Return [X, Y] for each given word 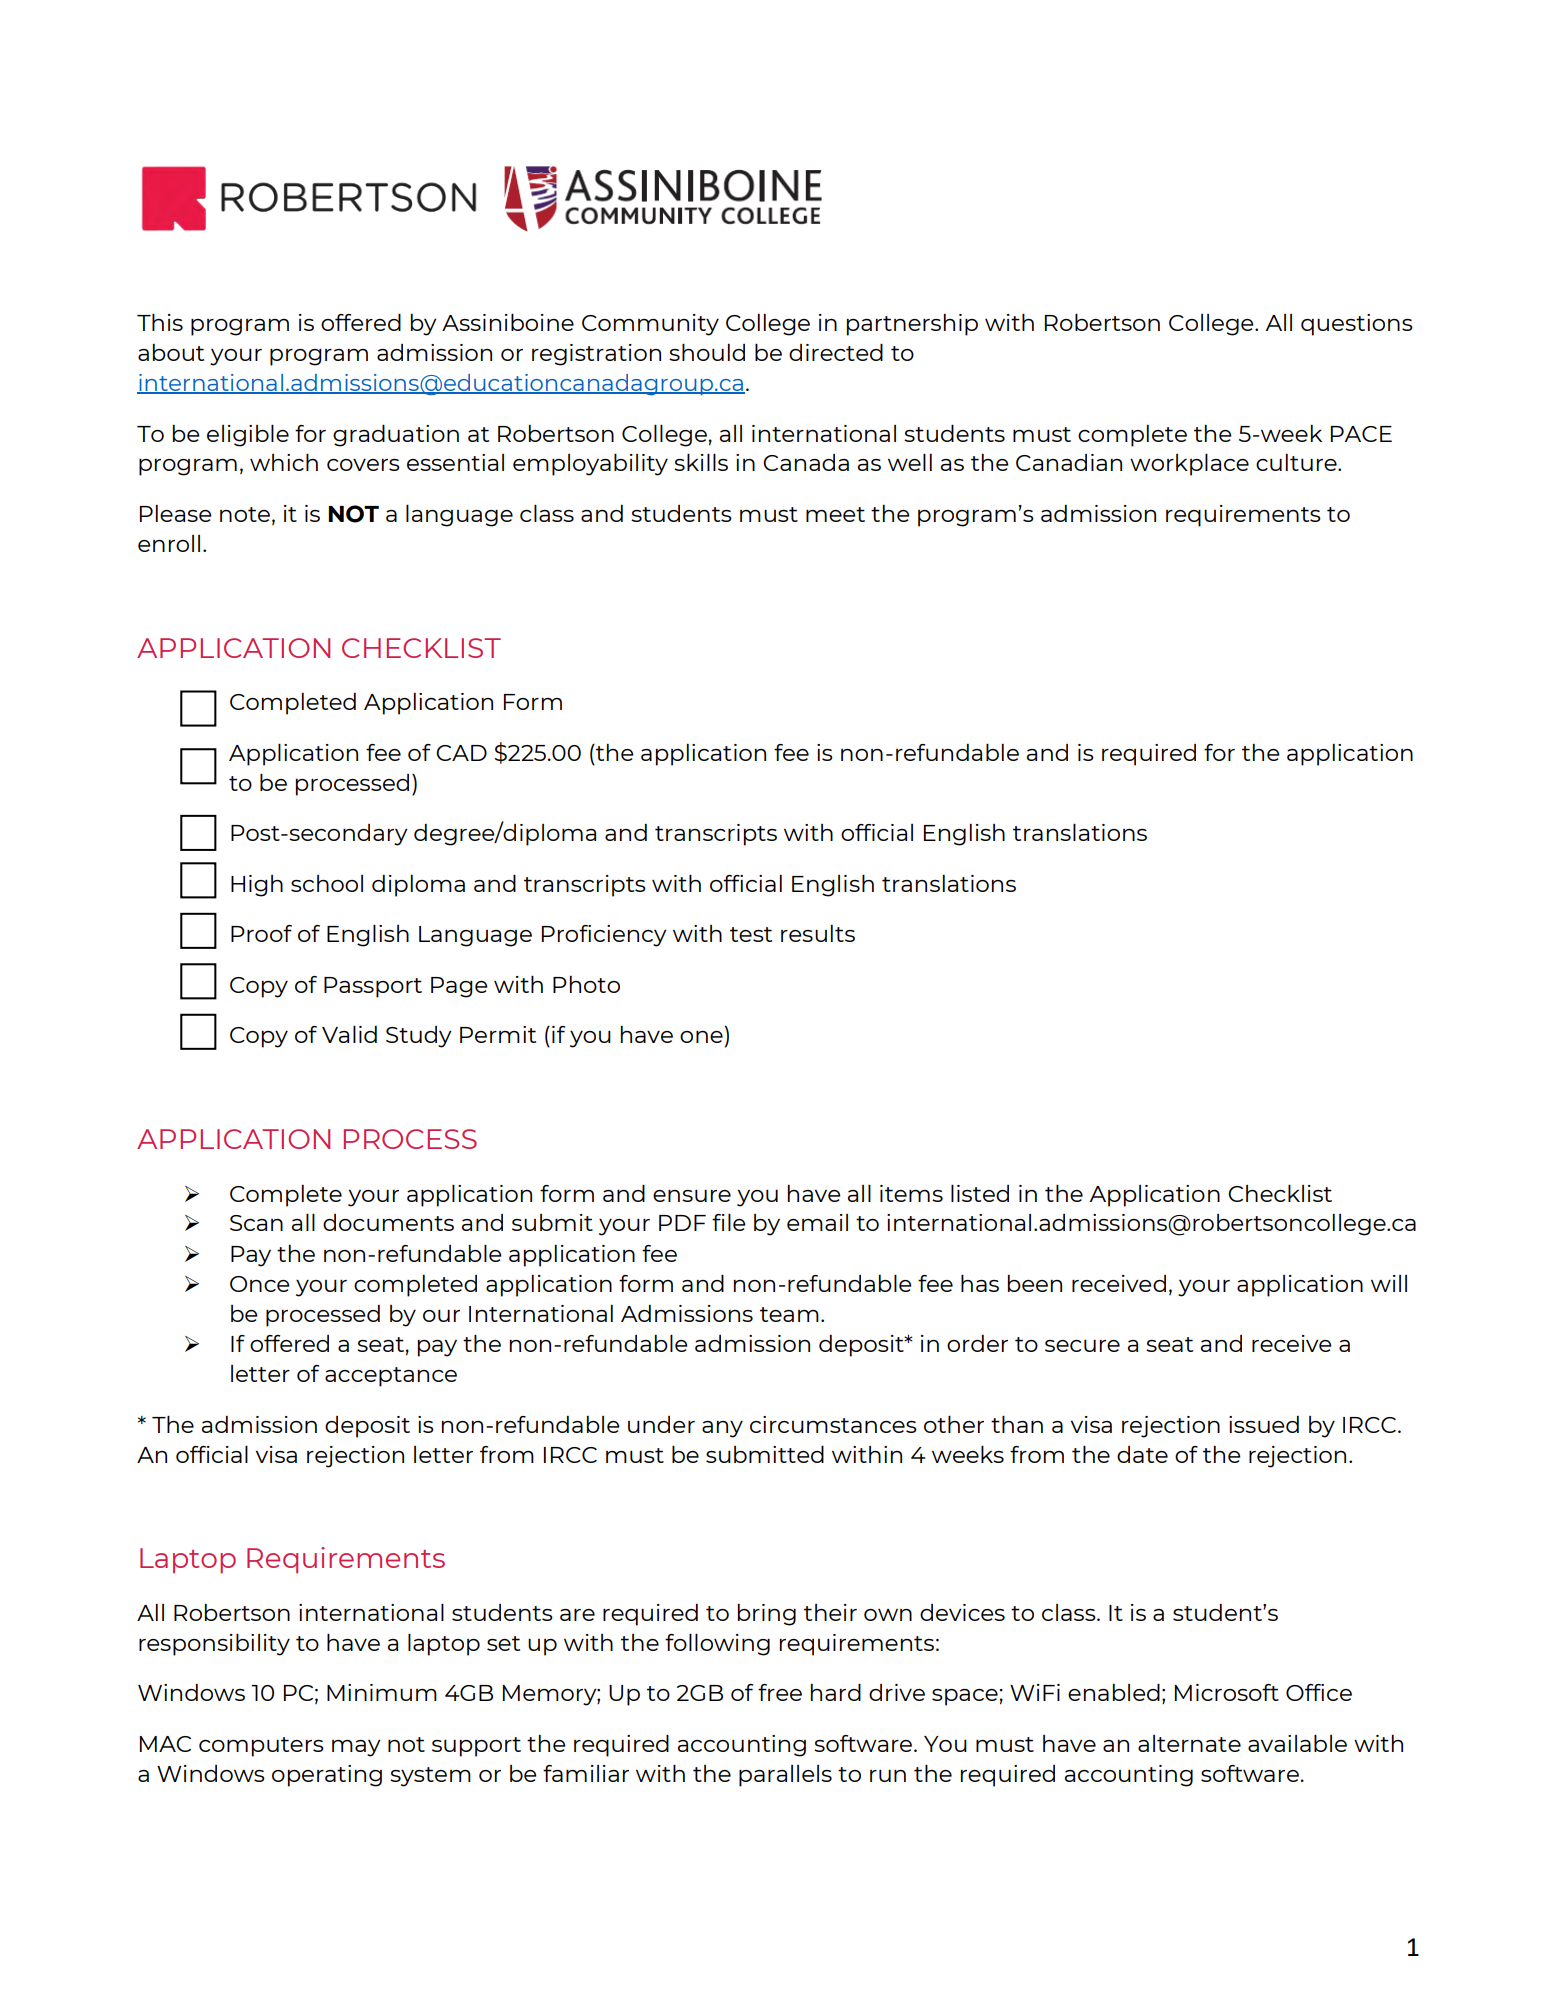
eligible [248, 435]
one [701, 1037]
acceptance [391, 1377]
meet [835, 514]
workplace [1189, 464]
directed [836, 352]
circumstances [833, 1424]
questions [1357, 325]
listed [980, 1193]
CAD [461, 753]
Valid [349, 1034]
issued [1264, 1424]
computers [261, 1747]
